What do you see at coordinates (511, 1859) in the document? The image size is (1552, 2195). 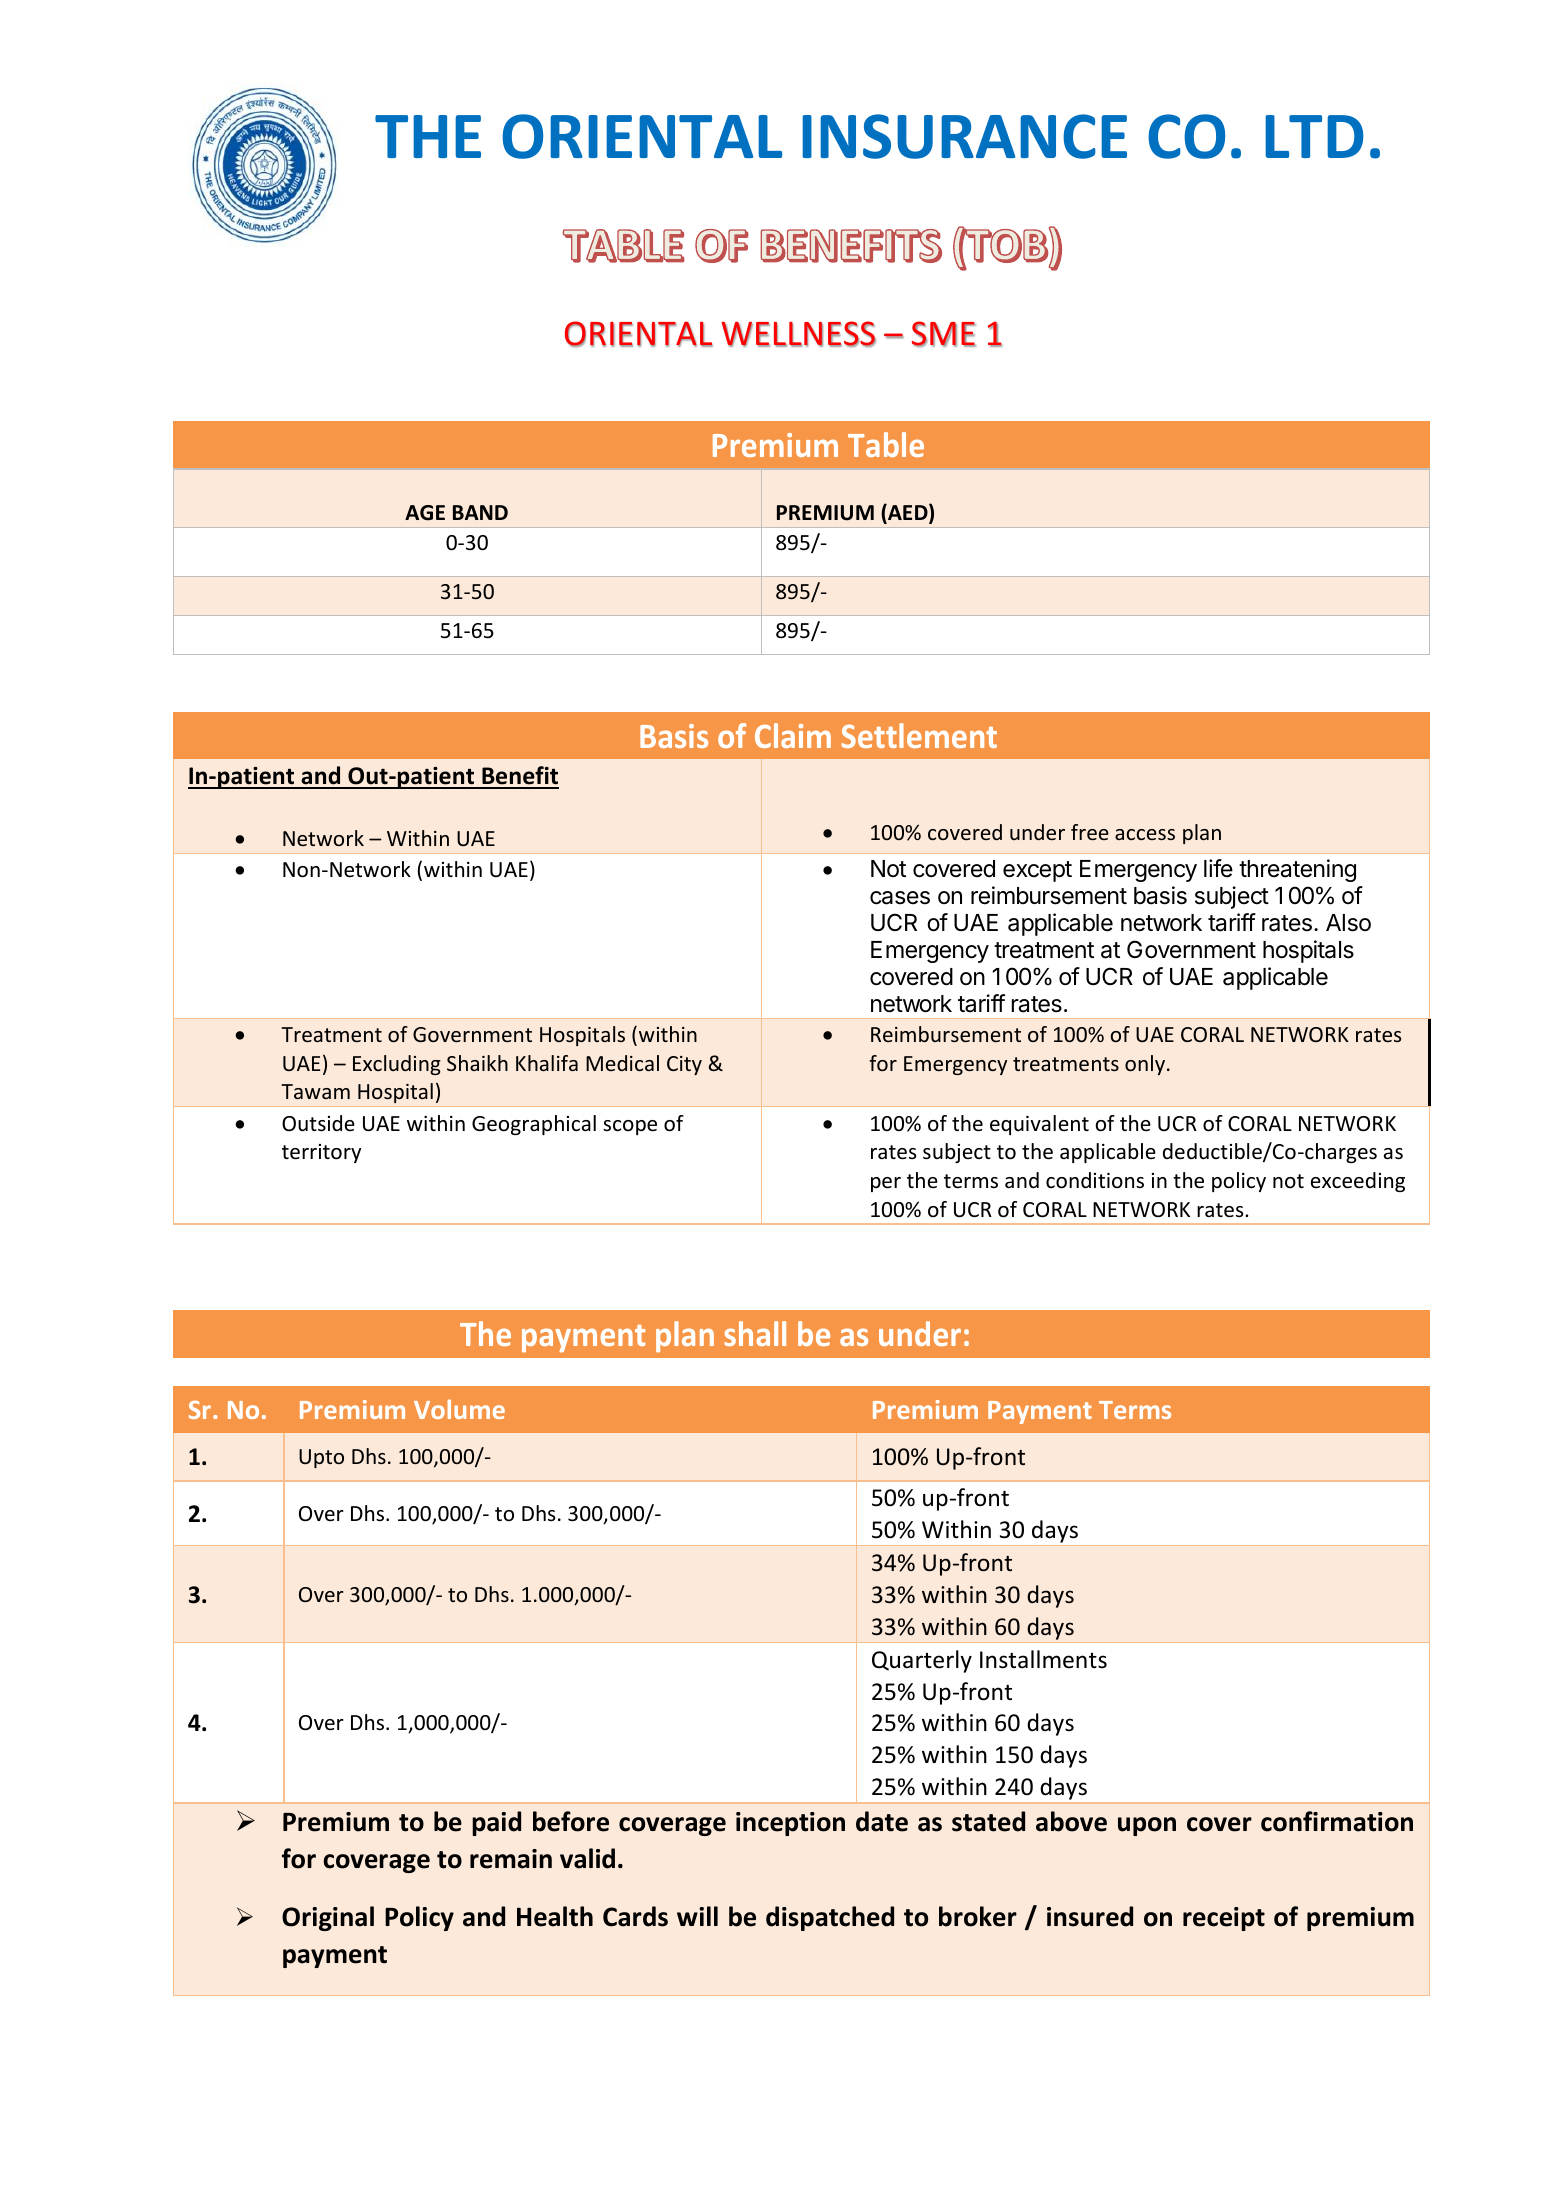 I see `remain` at bounding box center [511, 1859].
